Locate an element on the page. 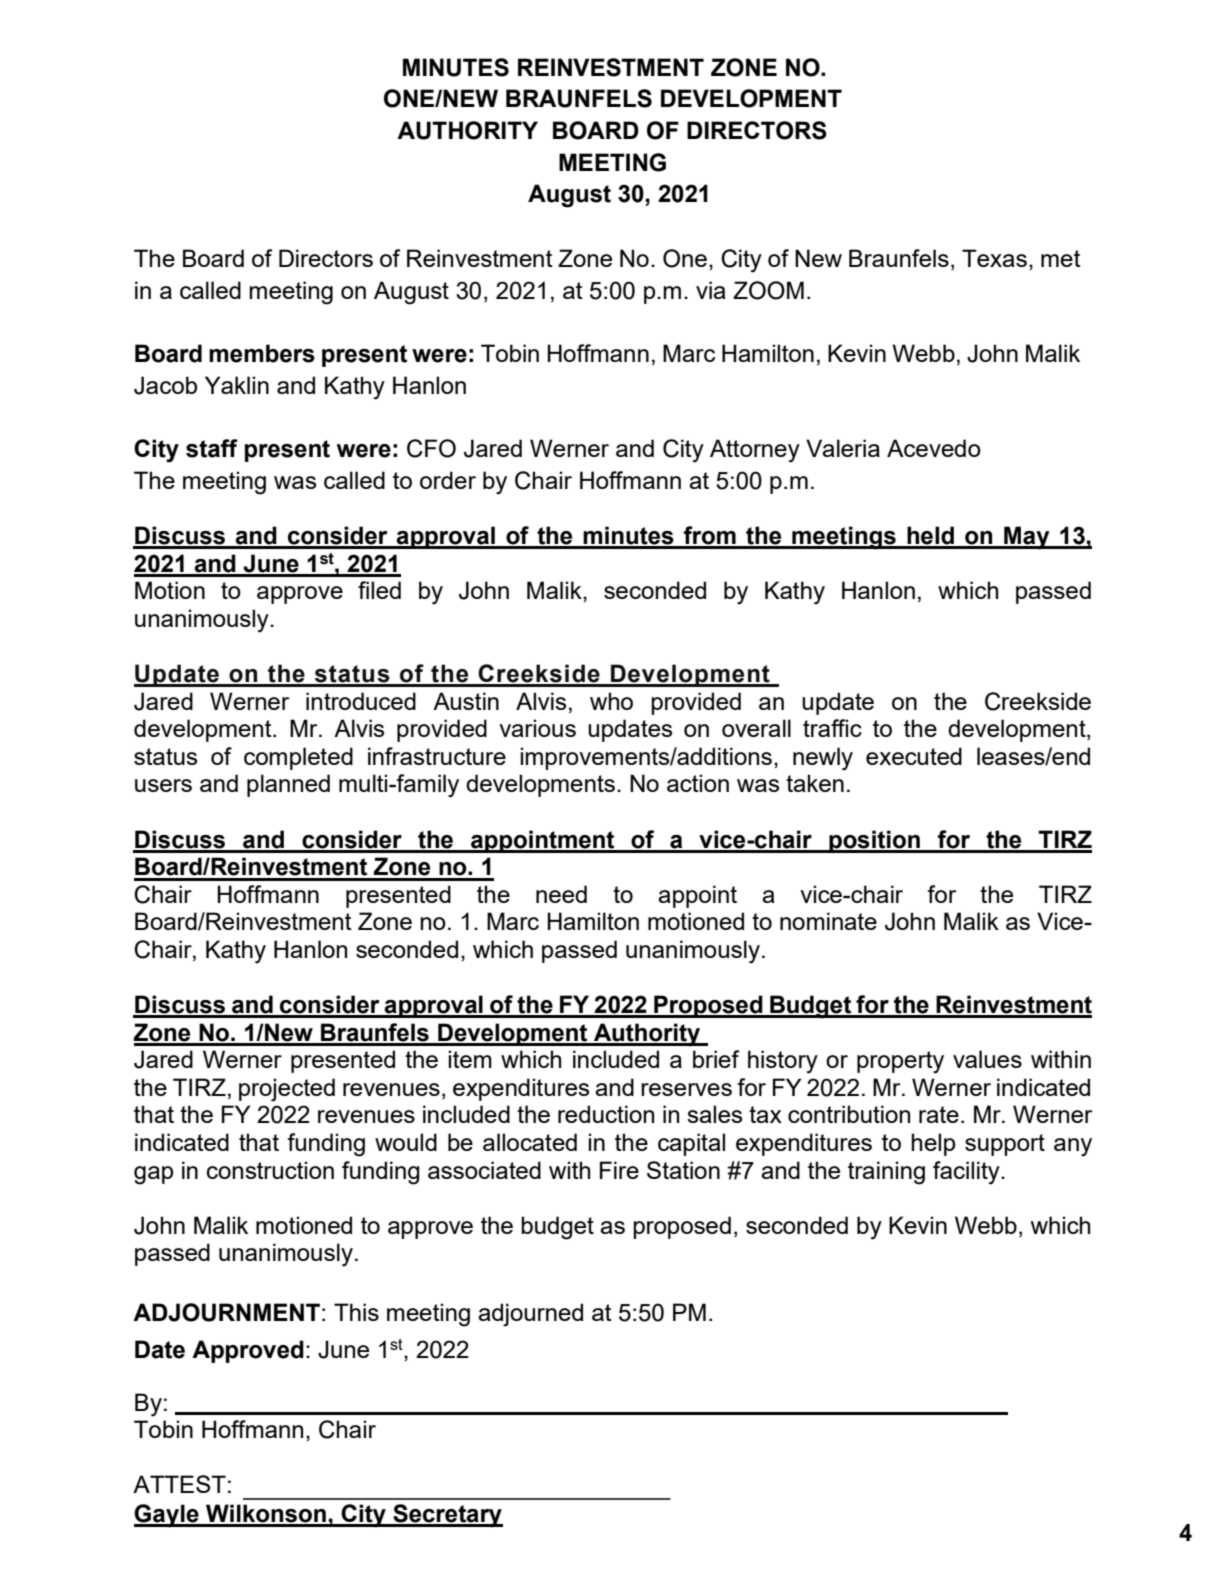 The width and height of the image is (1224, 1584). via is located at coordinates (711, 290).
